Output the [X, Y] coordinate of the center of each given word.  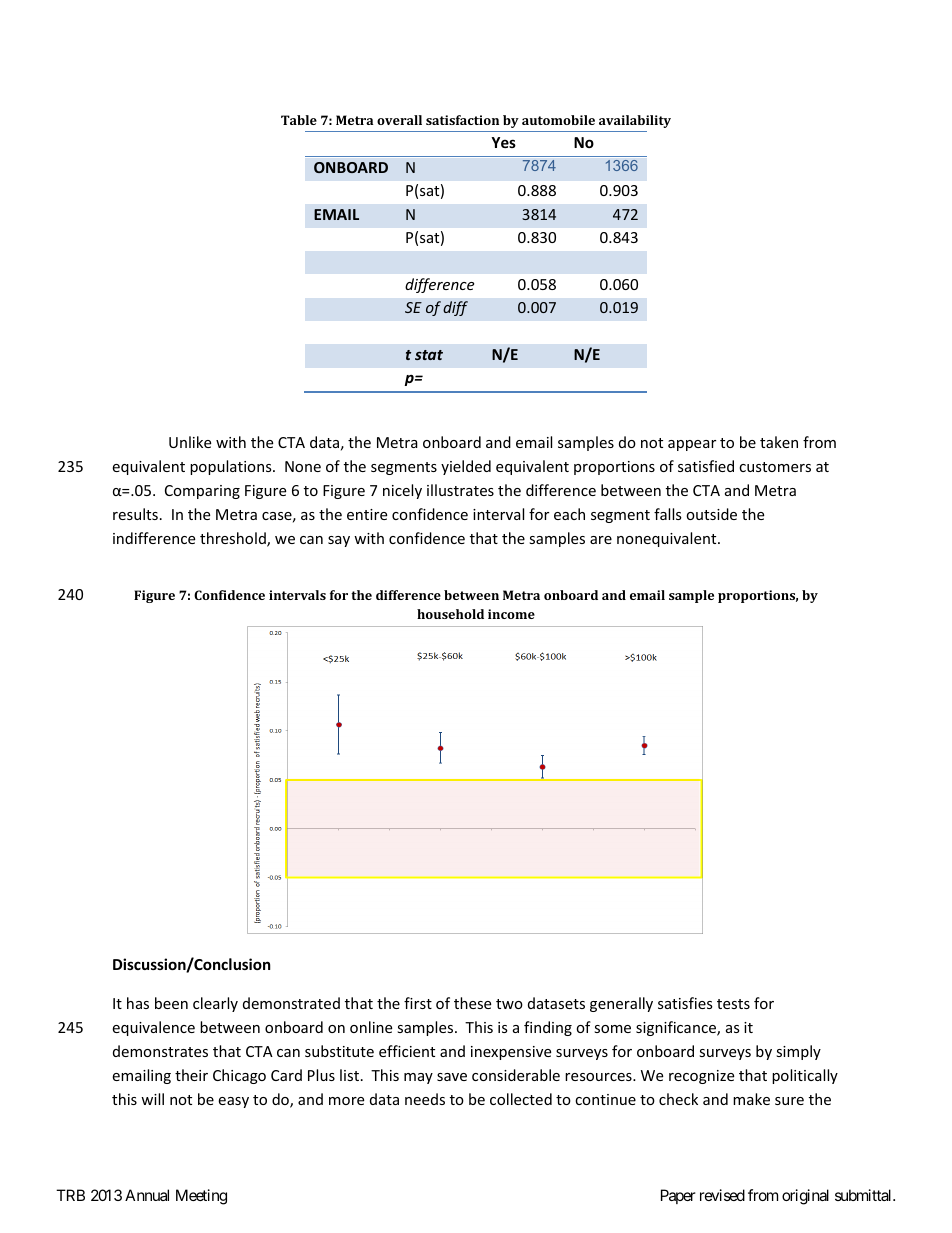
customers [775, 467]
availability [635, 121]
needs [425, 1099]
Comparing [202, 492]
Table [299, 120]
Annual [147, 1195]
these [472, 1003]
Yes [503, 142]
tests [733, 1004]
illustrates [460, 490]
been [171, 1003]
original [805, 1197]
